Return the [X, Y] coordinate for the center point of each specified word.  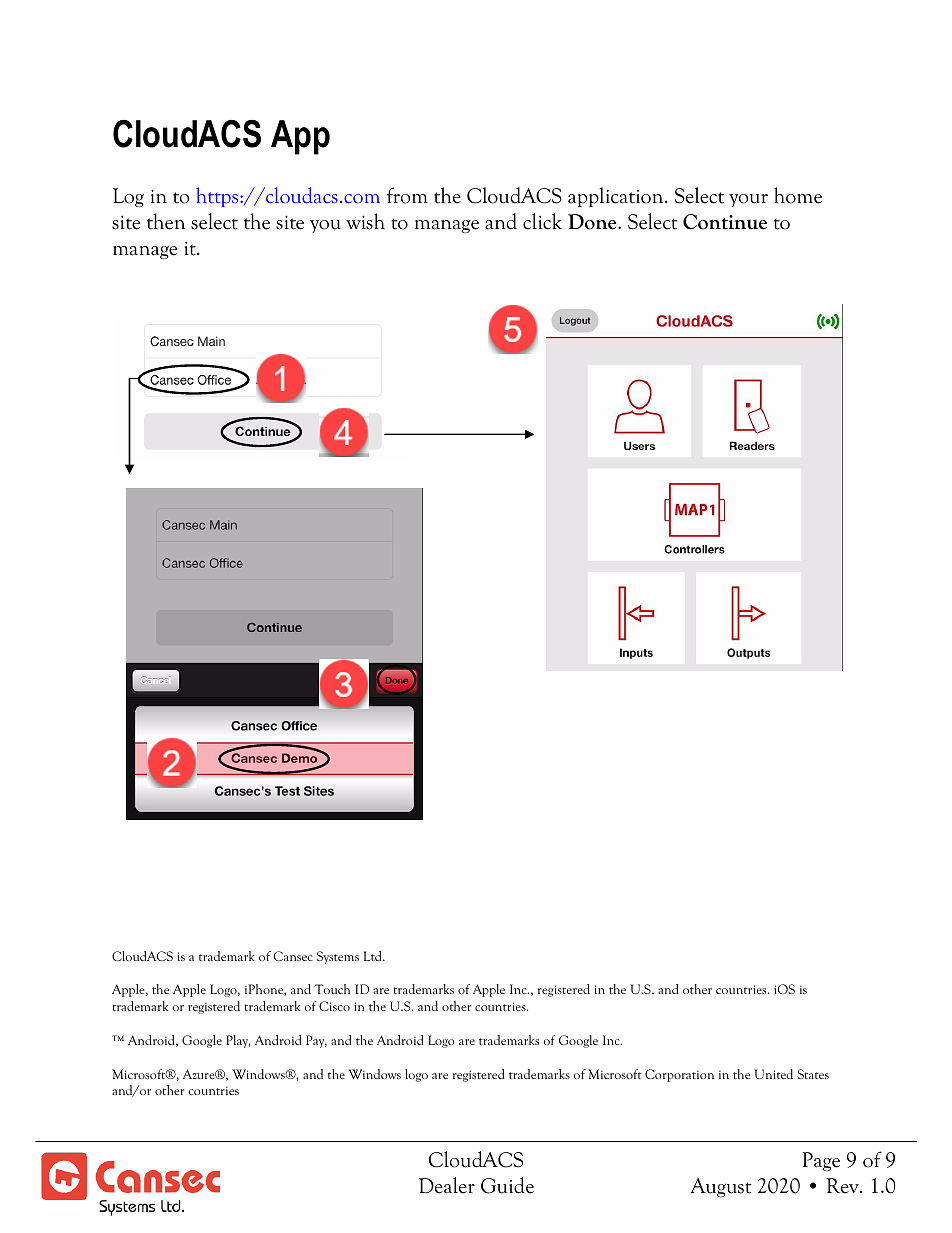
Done [593, 222]
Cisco [334, 1006]
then [166, 221]
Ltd [373, 956]
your [748, 200]
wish [365, 221]
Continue [725, 222]
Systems [338, 957]
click [542, 221]
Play [238, 1041]
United [773, 1074]
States [813, 1074]
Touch [332, 989]
